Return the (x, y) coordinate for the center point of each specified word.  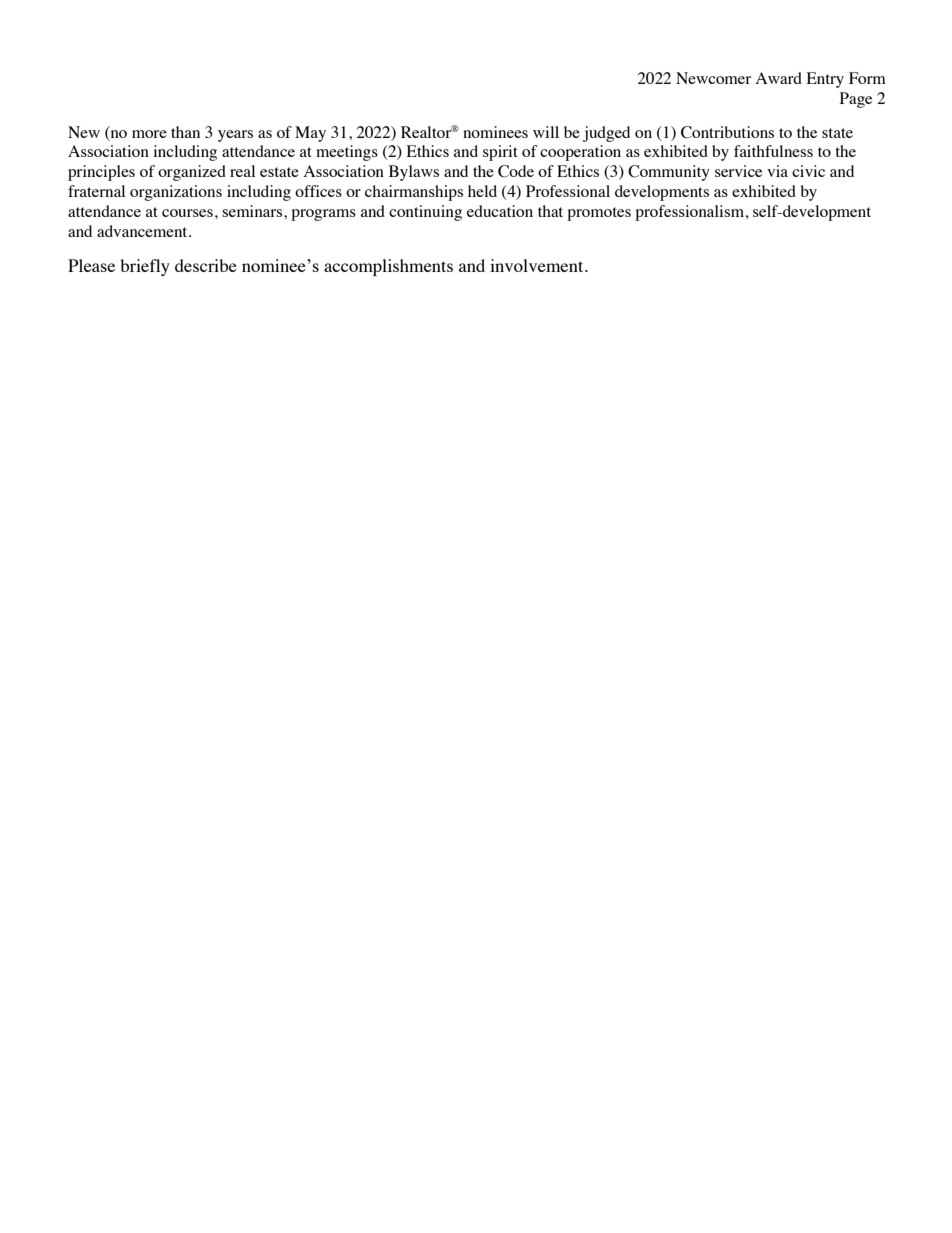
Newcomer (713, 78)
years (235, 136)
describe (206, 265)
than (185, 132)
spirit (500, 153)
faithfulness (773, 151)
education (500, 211)
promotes (599, 214)
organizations (176, 193)
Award (779, 78)
